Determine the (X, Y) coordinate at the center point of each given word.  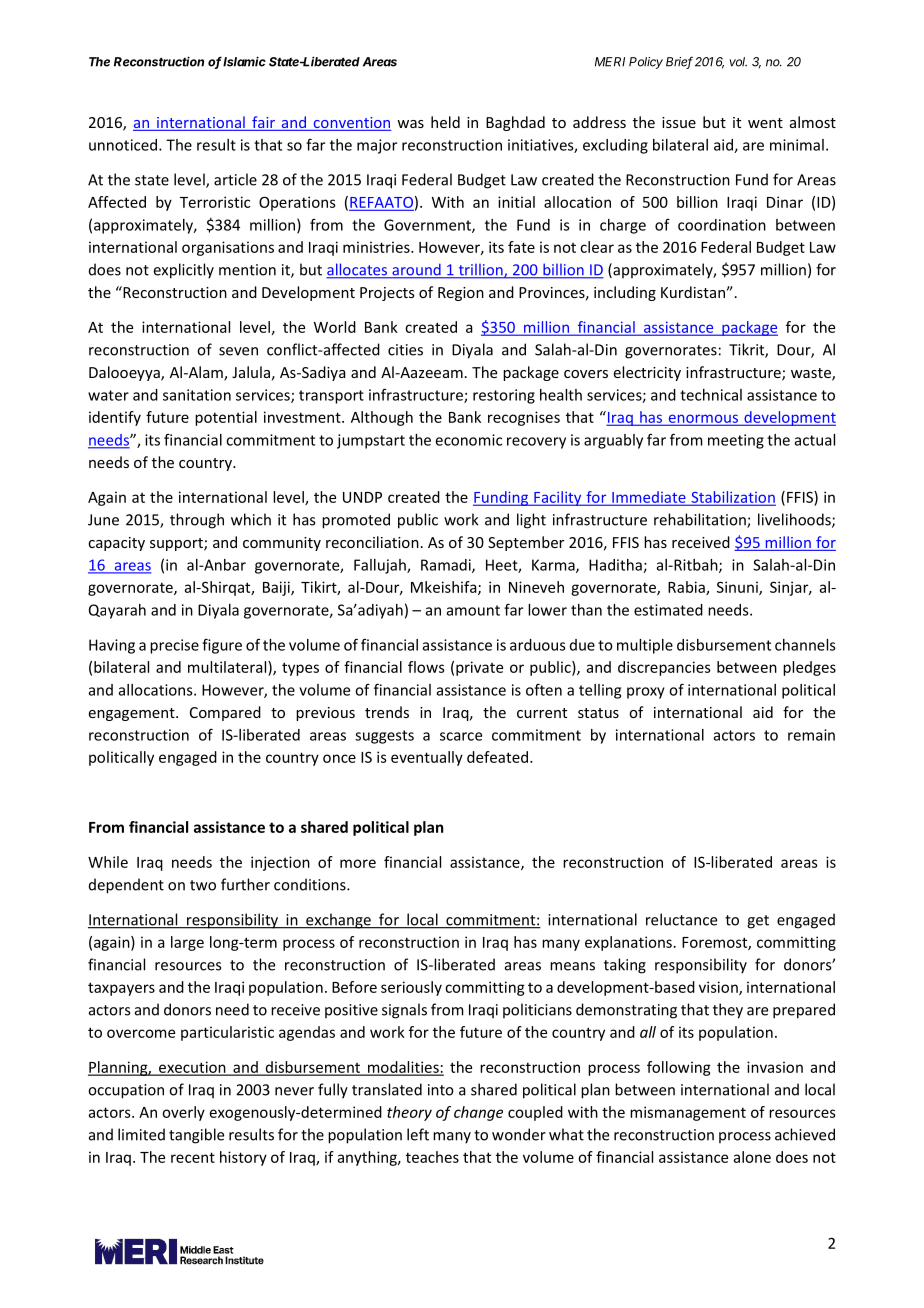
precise (174, 646)
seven (238, 351)
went (765, 123)
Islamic (244, 61)
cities (405, 350)
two (203, 885)
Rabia (687, 588)
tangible (196, 1136)
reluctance (681, 919)
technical (711, 395)
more (358, 863)
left (418, 1134)
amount (473, 610)
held (445, 122)
